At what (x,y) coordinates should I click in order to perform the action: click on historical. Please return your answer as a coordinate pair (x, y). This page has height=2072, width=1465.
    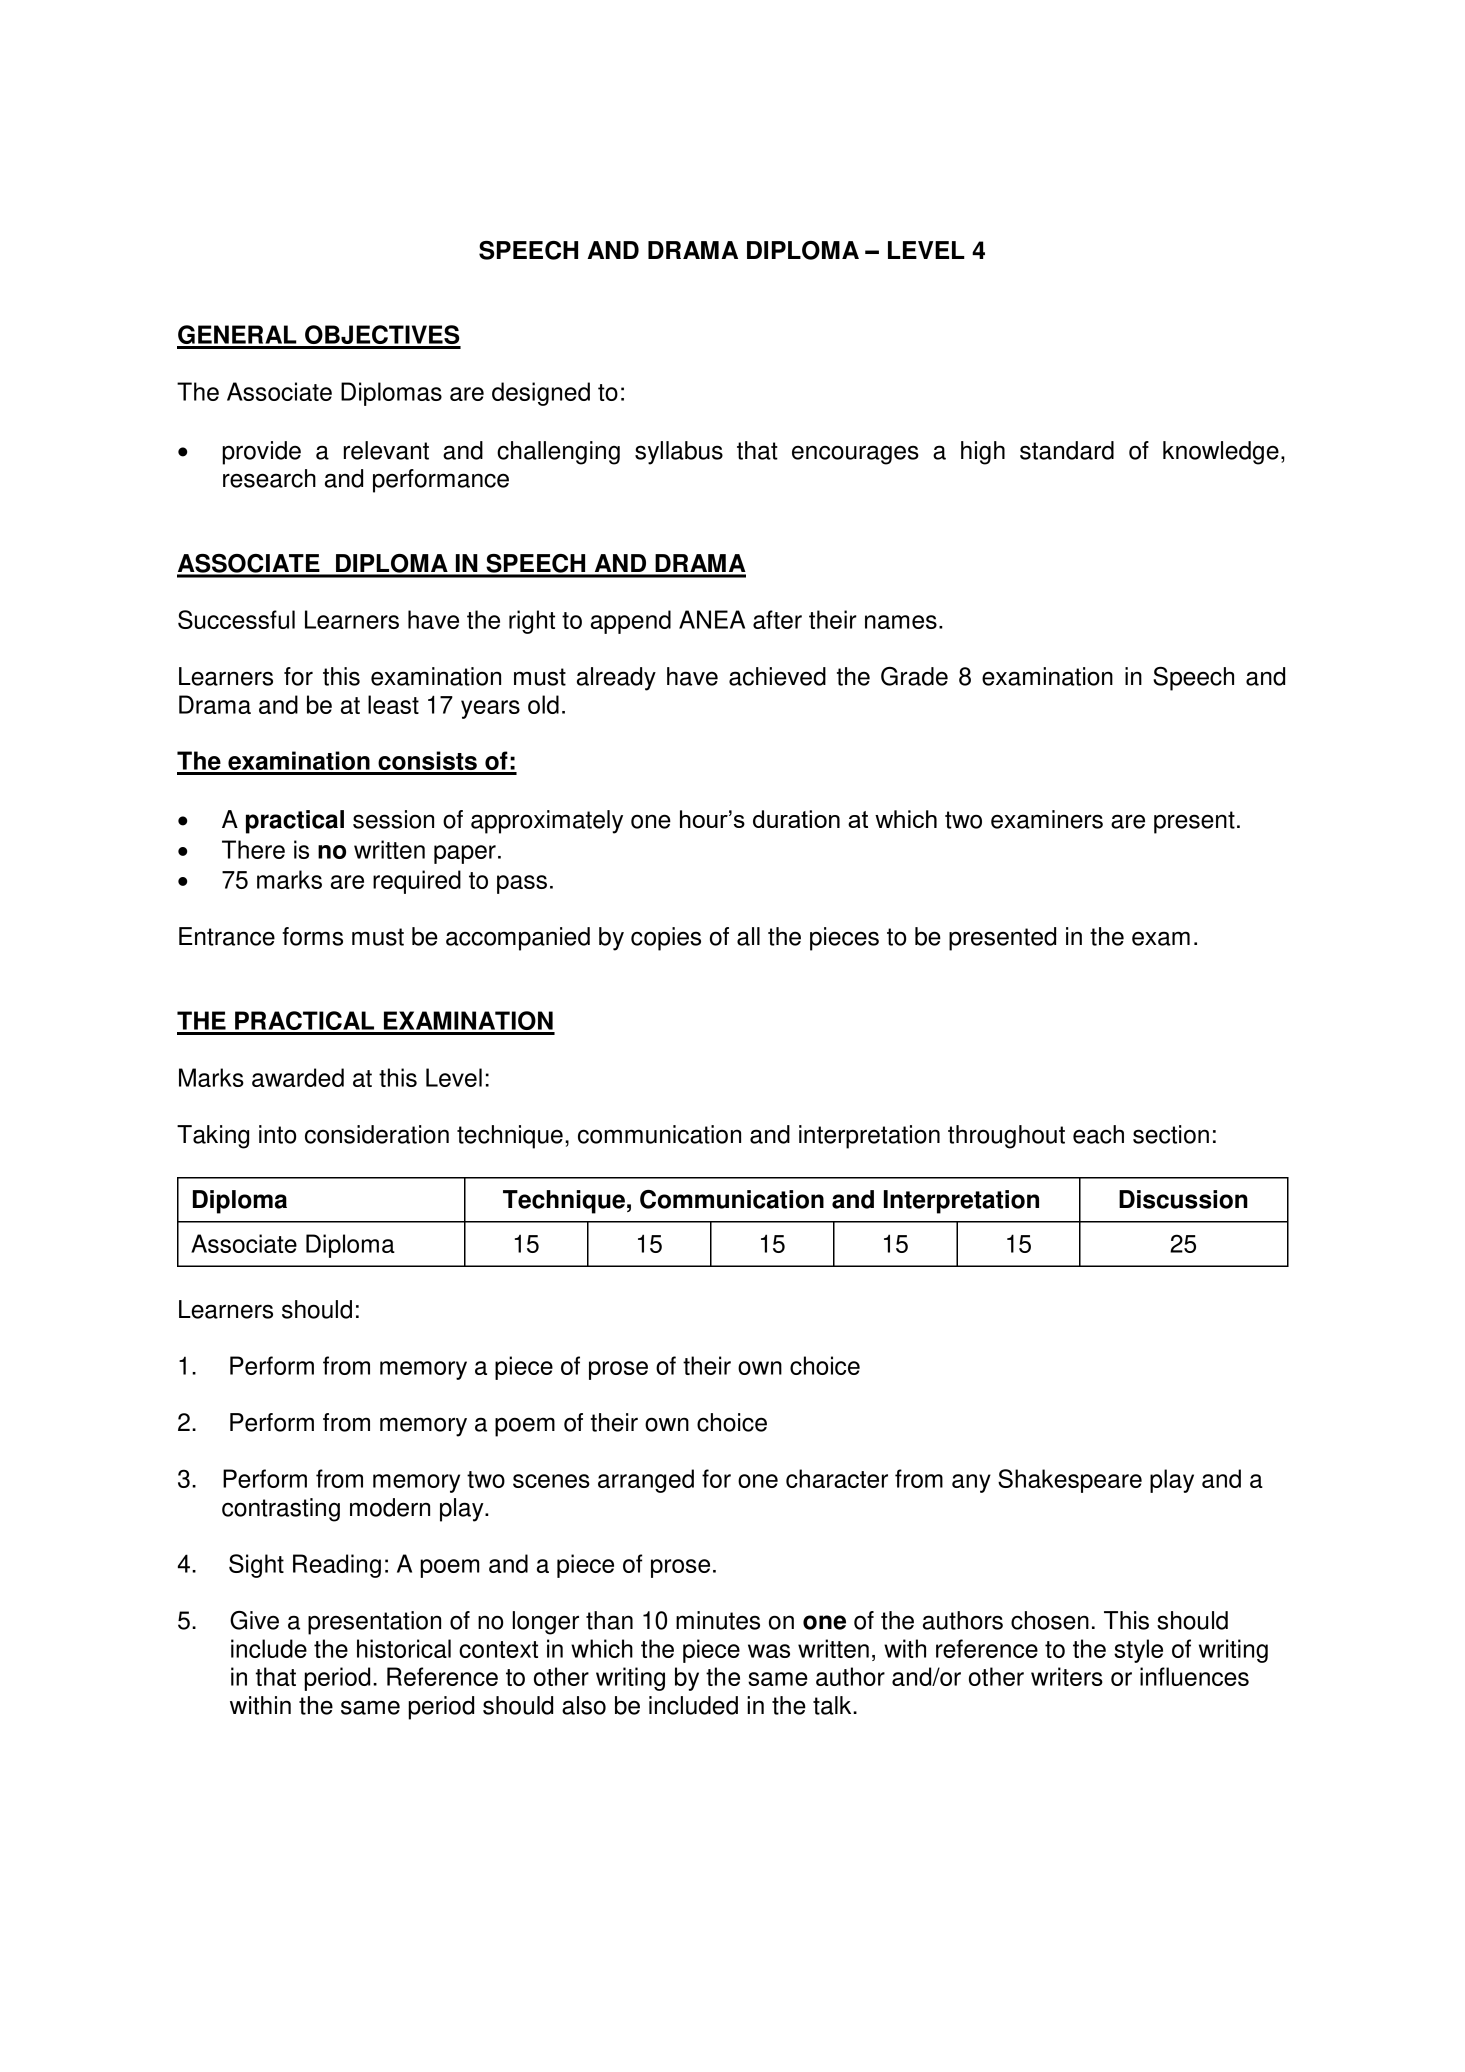
    Looking at the image, I should click on (404, 1648).
